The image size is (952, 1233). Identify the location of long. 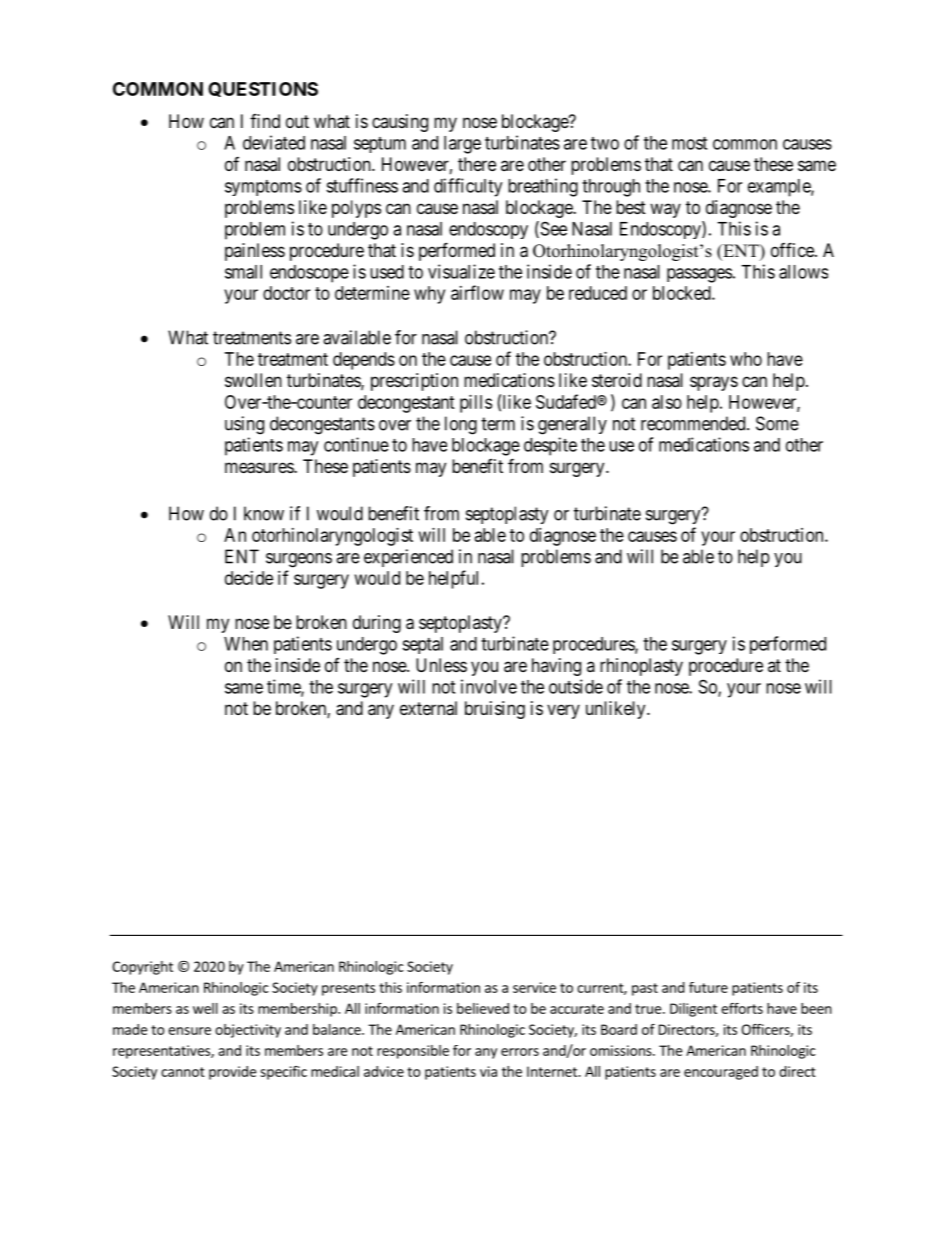
(461, 425).
